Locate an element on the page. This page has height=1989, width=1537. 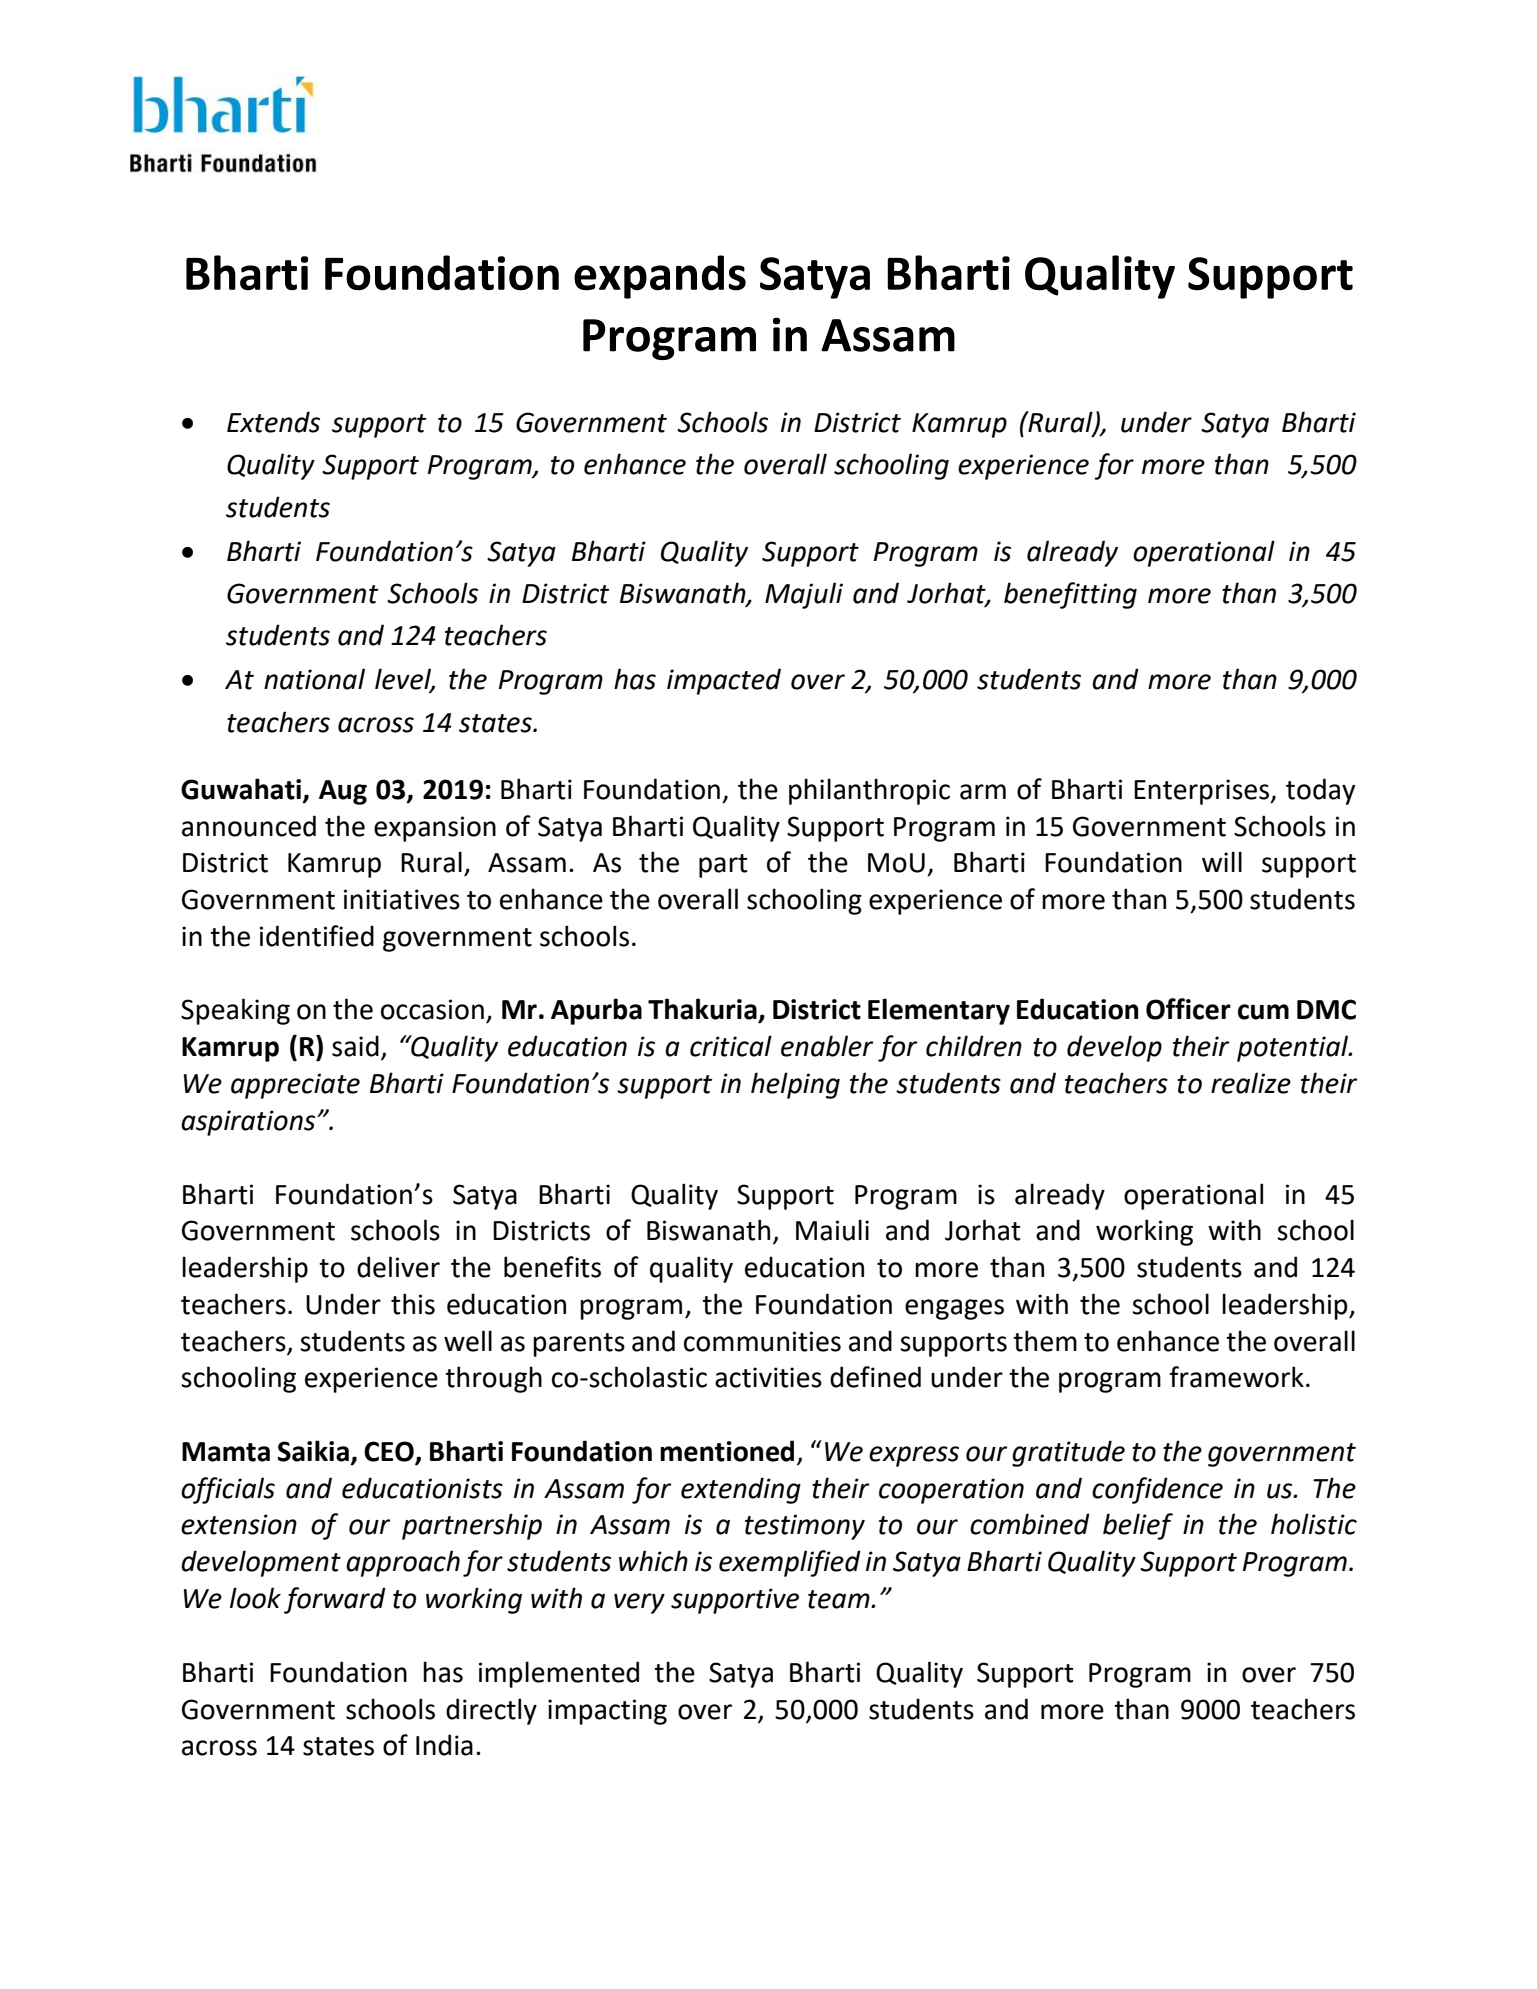
India is located at coordinates (444, 1745).
